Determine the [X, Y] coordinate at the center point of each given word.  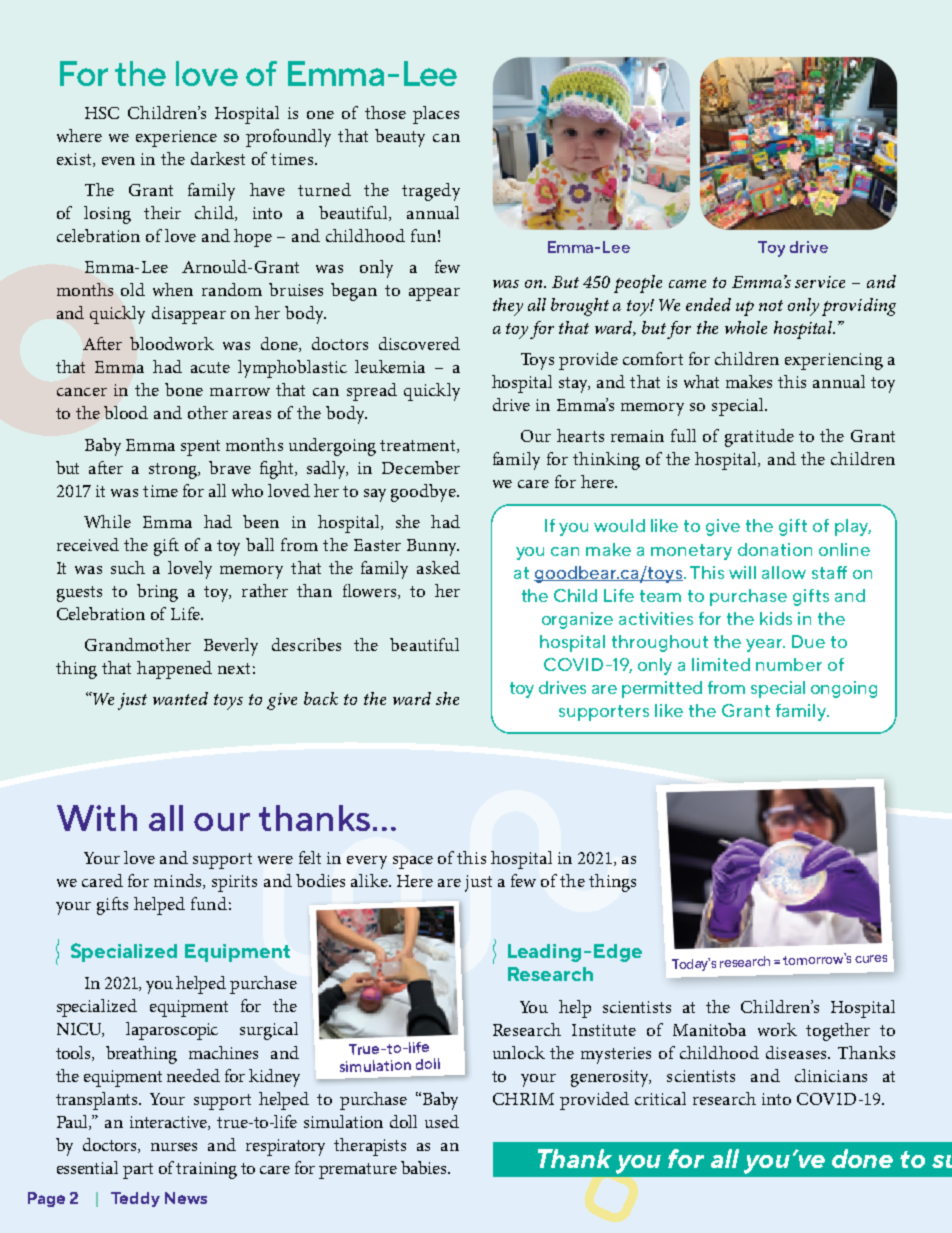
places [436, 115]
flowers [371, 591]
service [820, 282]
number [789, 664]
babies [425, 1167]
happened [174, 670]
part [138, 1171]
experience [176, 138]
